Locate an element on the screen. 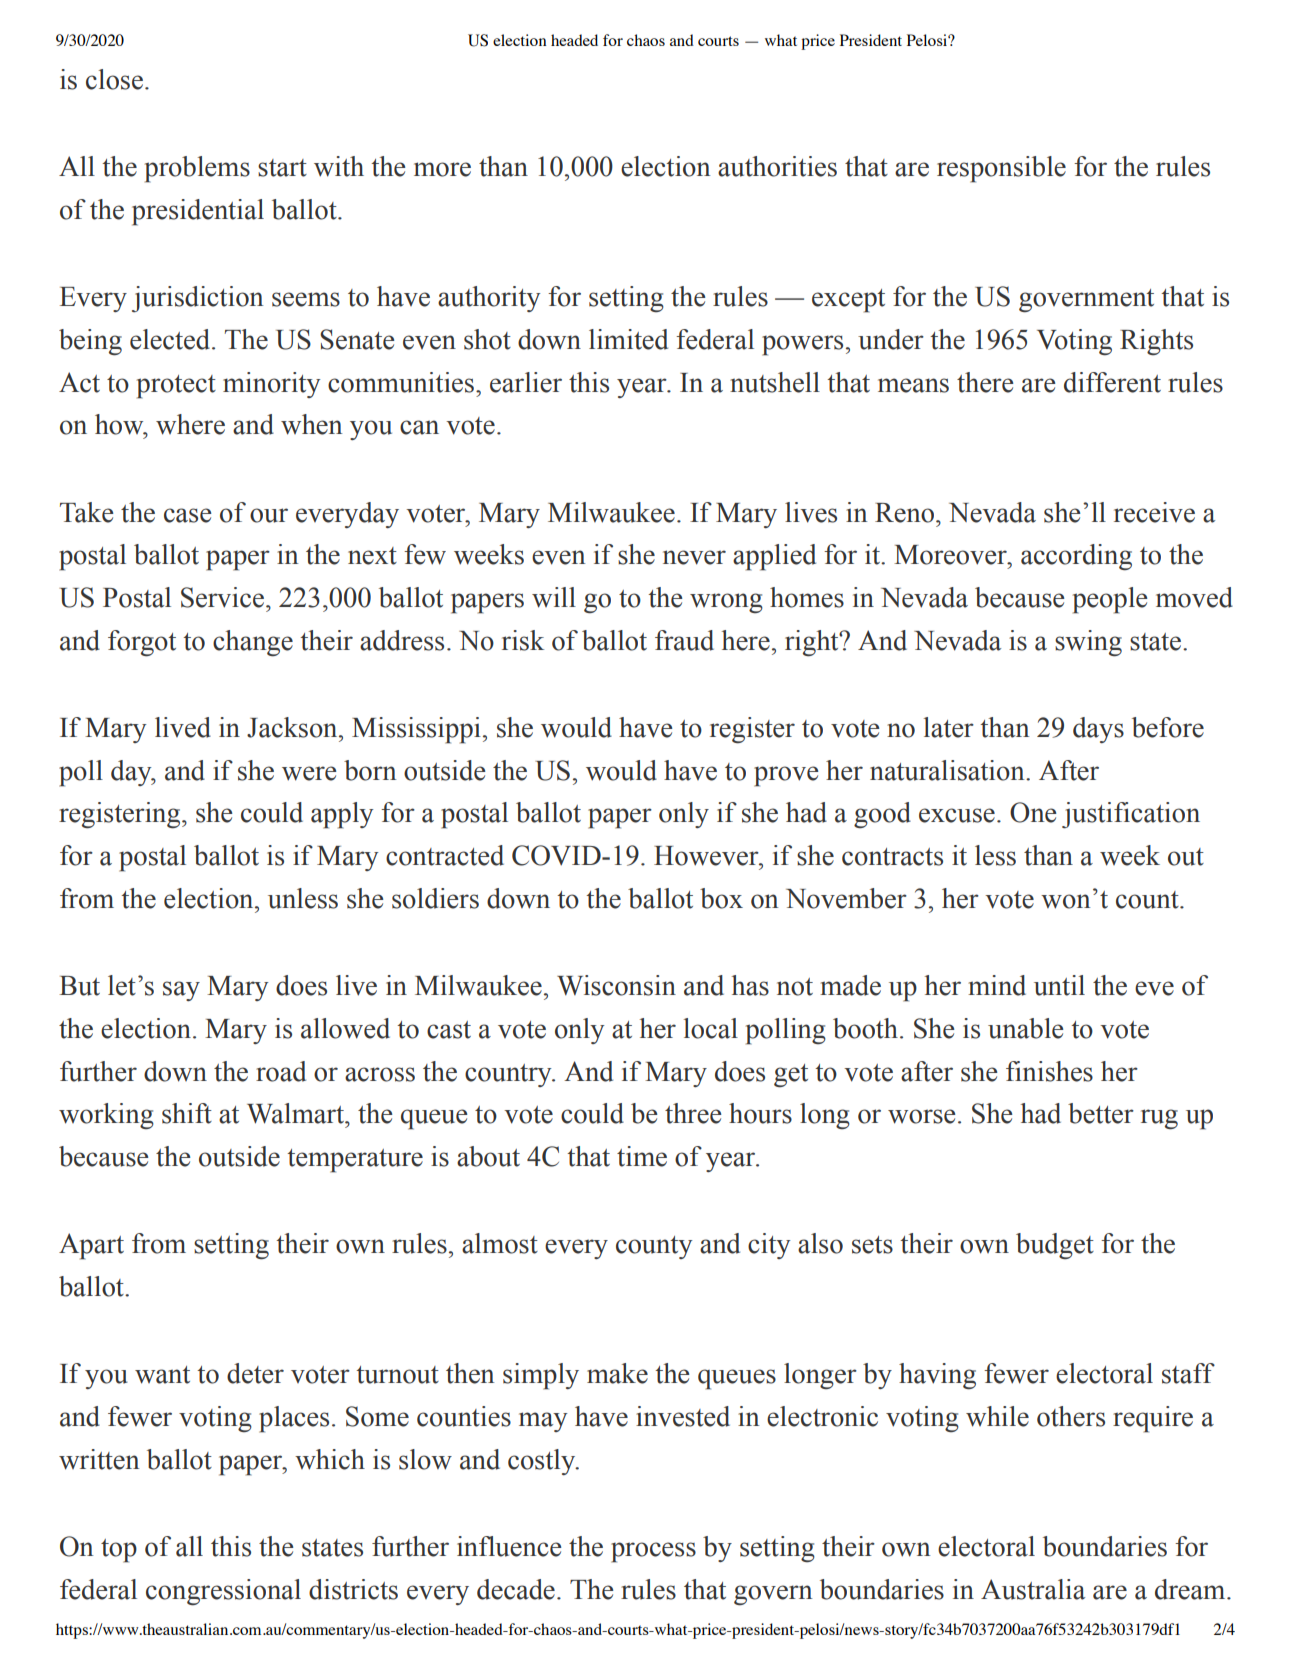 Image resolution: width=1291 pixels, height=1671 pixels. congressional is located at coordinates (223, 1592).
